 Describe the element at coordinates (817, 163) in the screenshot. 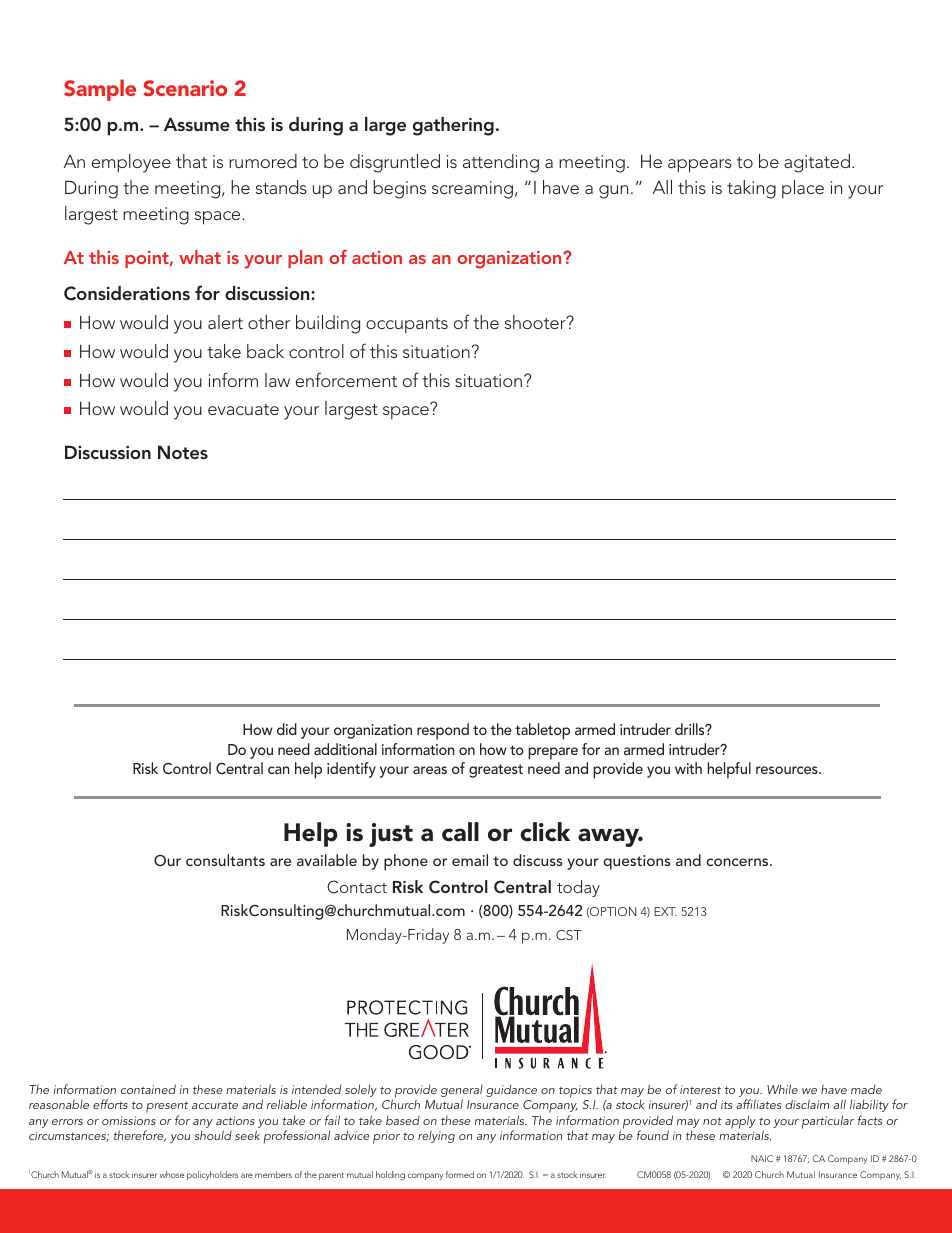

I see `agitated` at that location.
